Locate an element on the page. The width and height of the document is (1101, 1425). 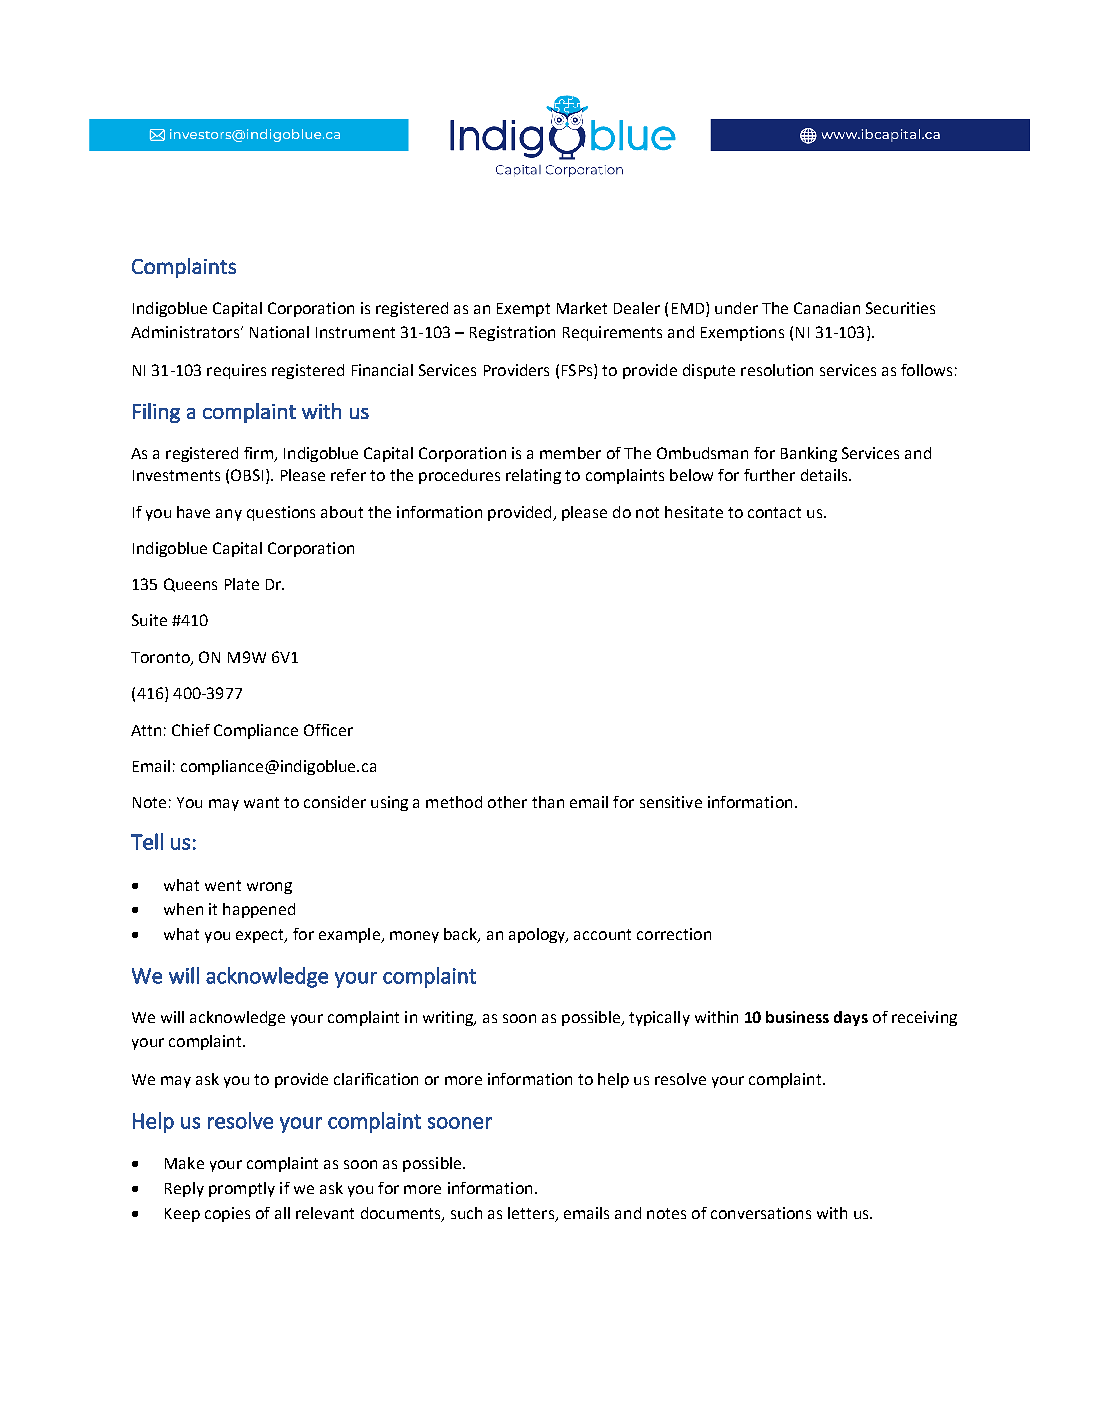
happened is located at coordinates (259, 910).
